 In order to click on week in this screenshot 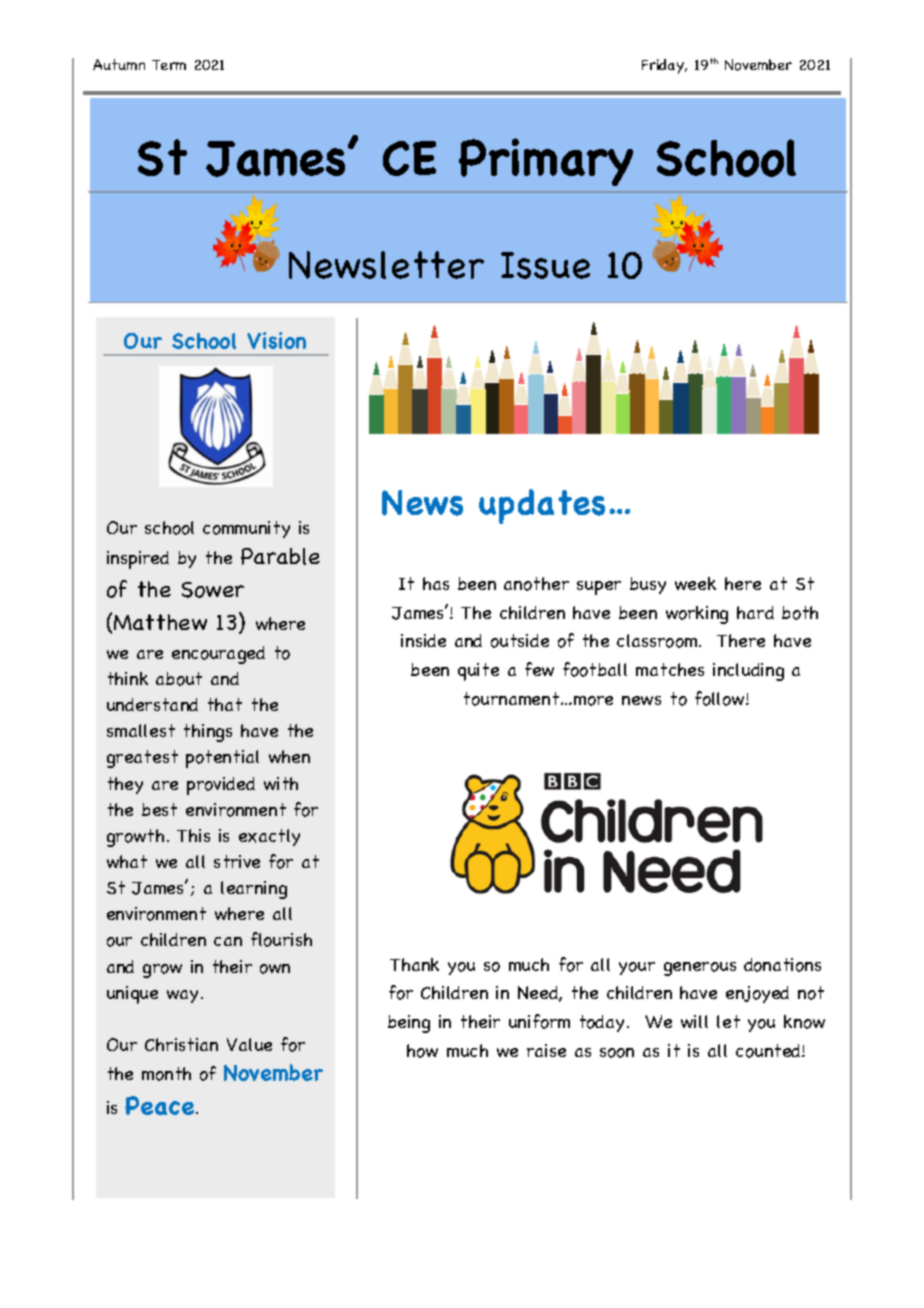, I will do `click(695, 583)`.
